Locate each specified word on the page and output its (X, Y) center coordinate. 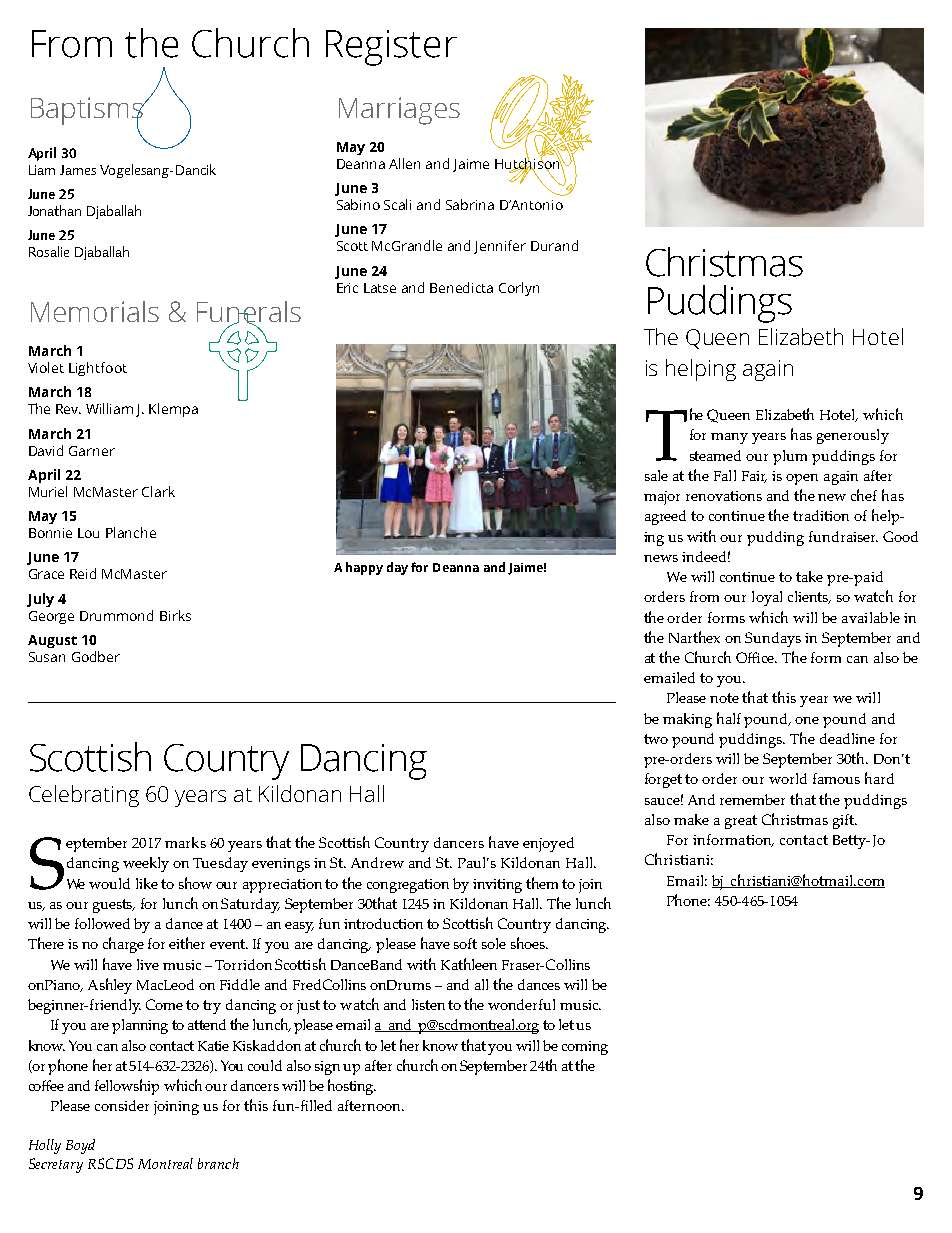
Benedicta (461, 287)
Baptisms (88, 112)
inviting (497, 886)
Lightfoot (98, 369)
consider (122, 1105)
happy (364, 568)
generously (853, 436)
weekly (146, 864)
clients (809, 597)
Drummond (116, 615)
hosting (352, 1087)
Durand (554, 245)
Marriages (399, 111)
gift (844, 821)
